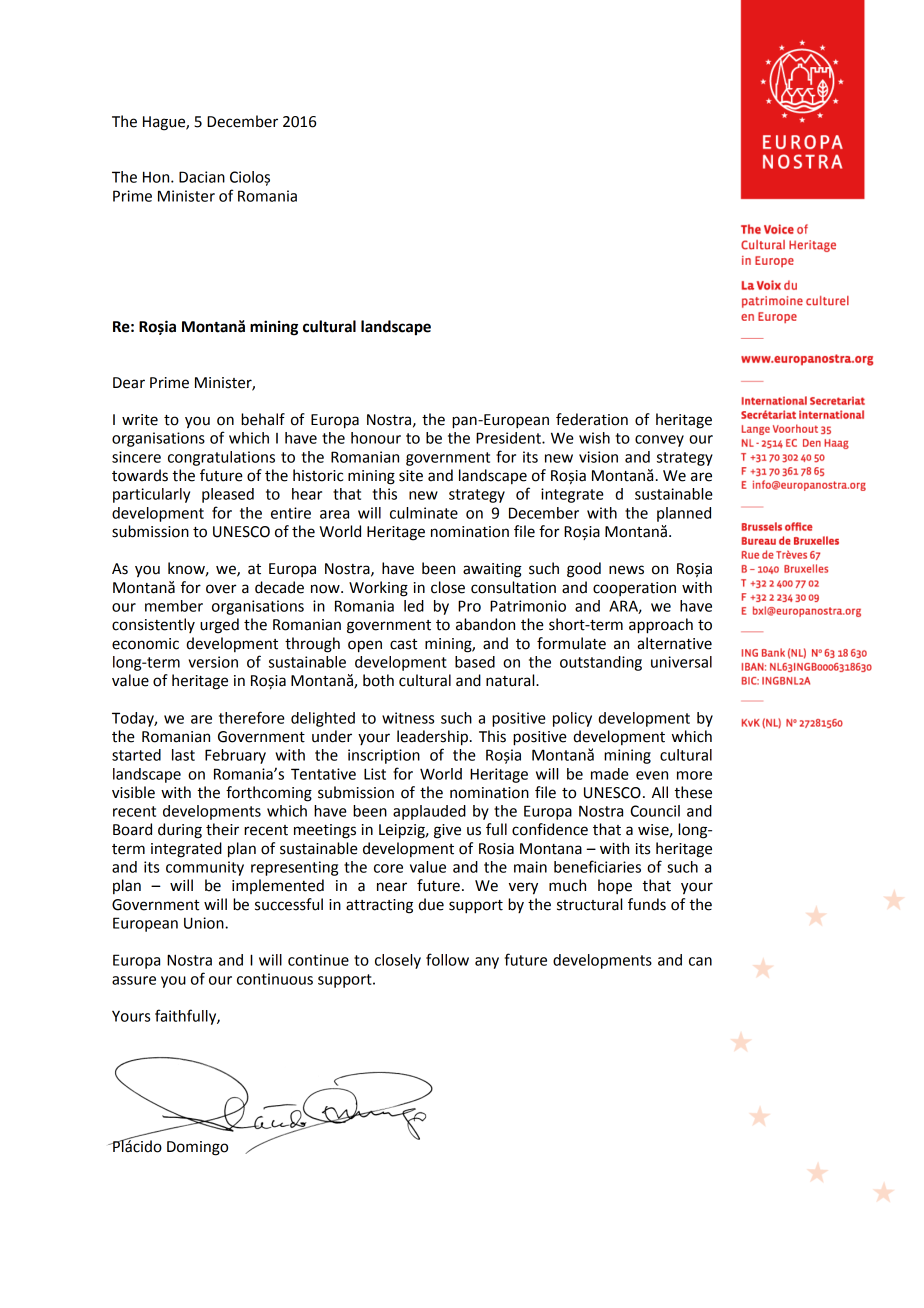 The height and width of the image is (1308, 924). Describe the element at coordinates (626, 570) in the image. I see `news` at that location.
